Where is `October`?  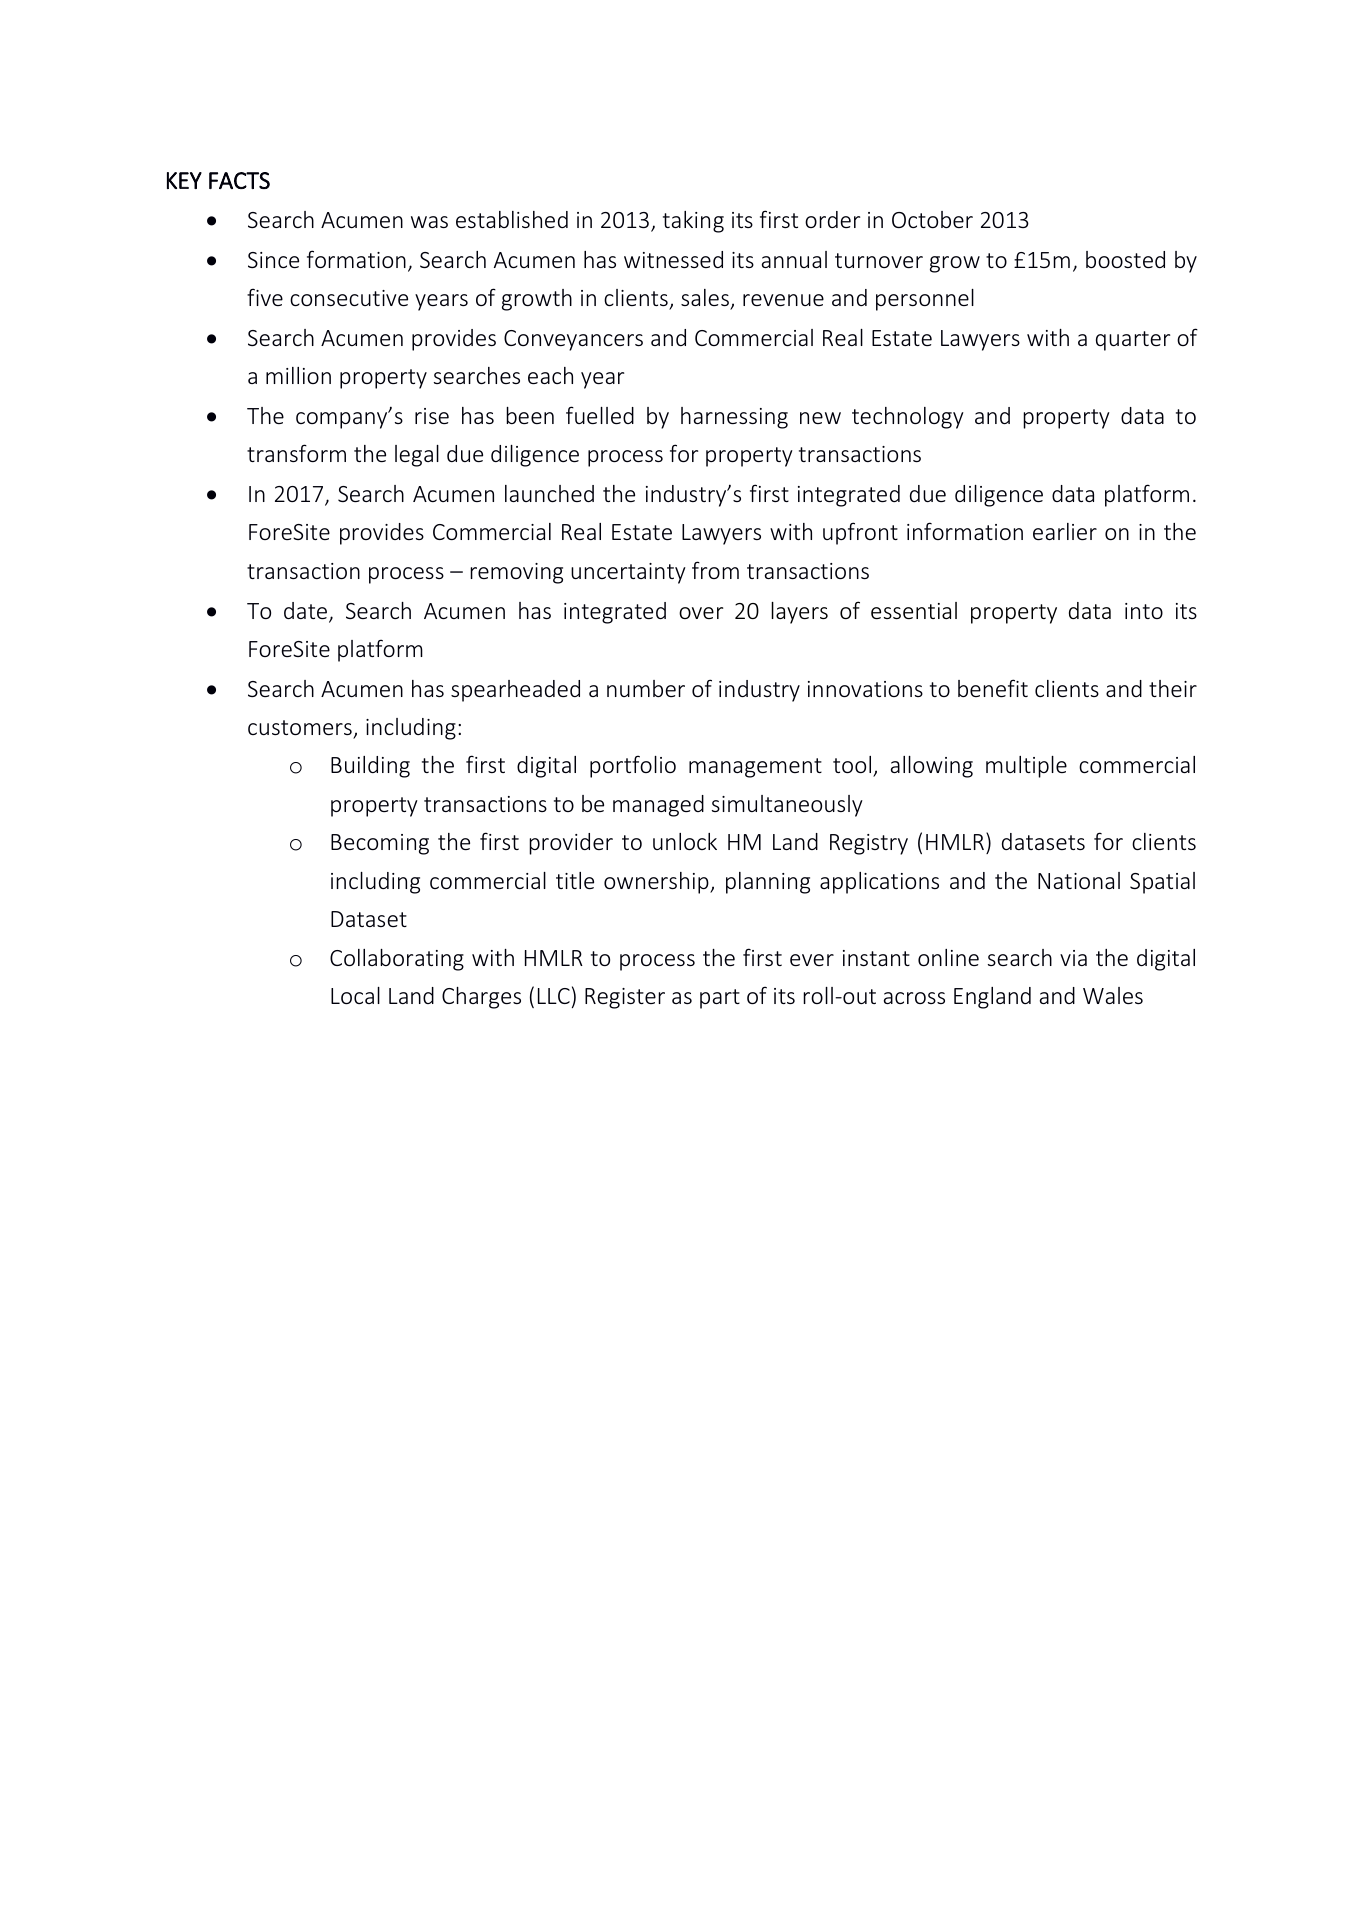 October is located at coordinates (932, 219).
